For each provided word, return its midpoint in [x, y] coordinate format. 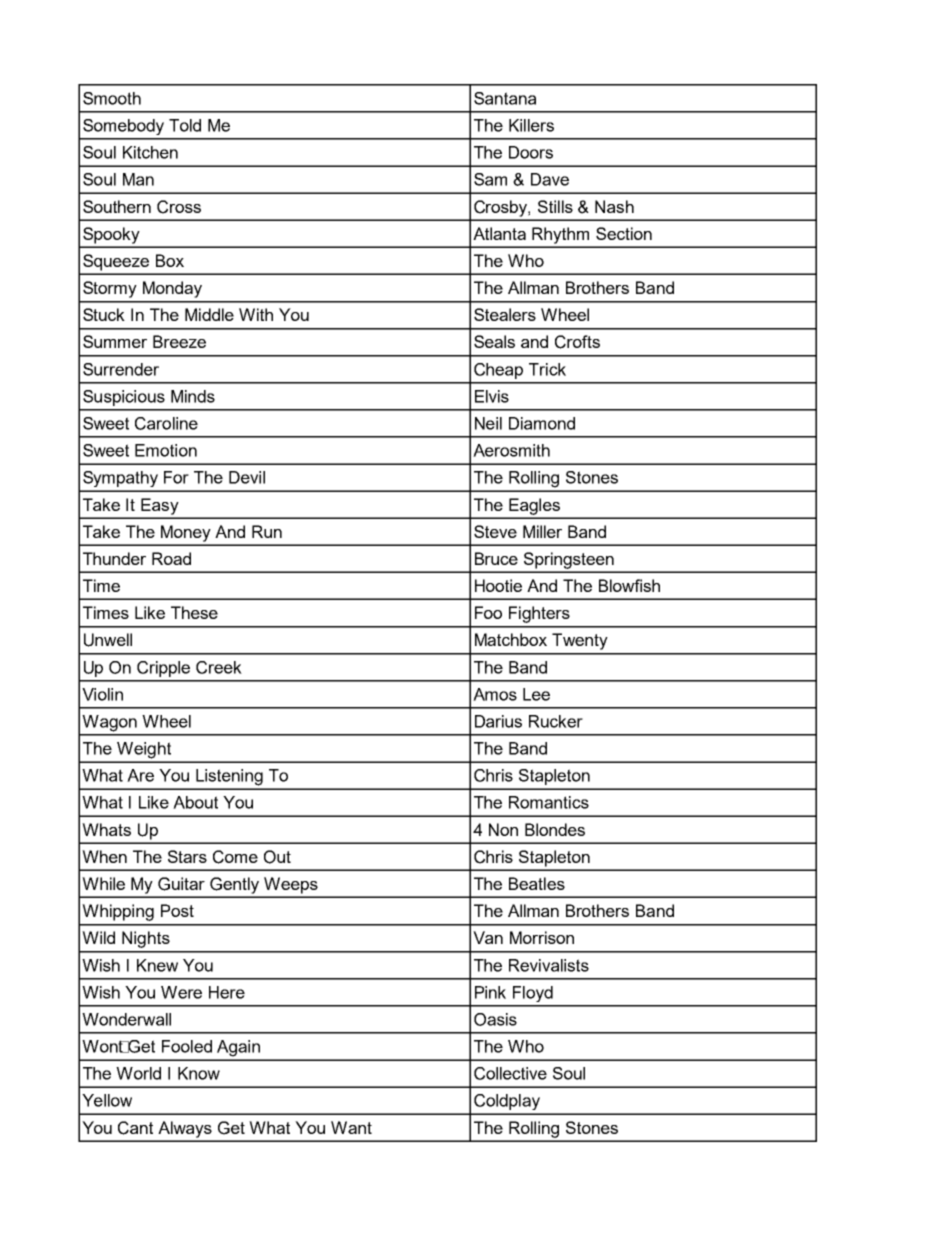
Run [267, 531]
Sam [490, 179]
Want [351, 1127]
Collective [510, 1073]
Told [185, 125]
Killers [531, 125]
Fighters [539, 614]
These [194, 612]
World [138, 1073]
